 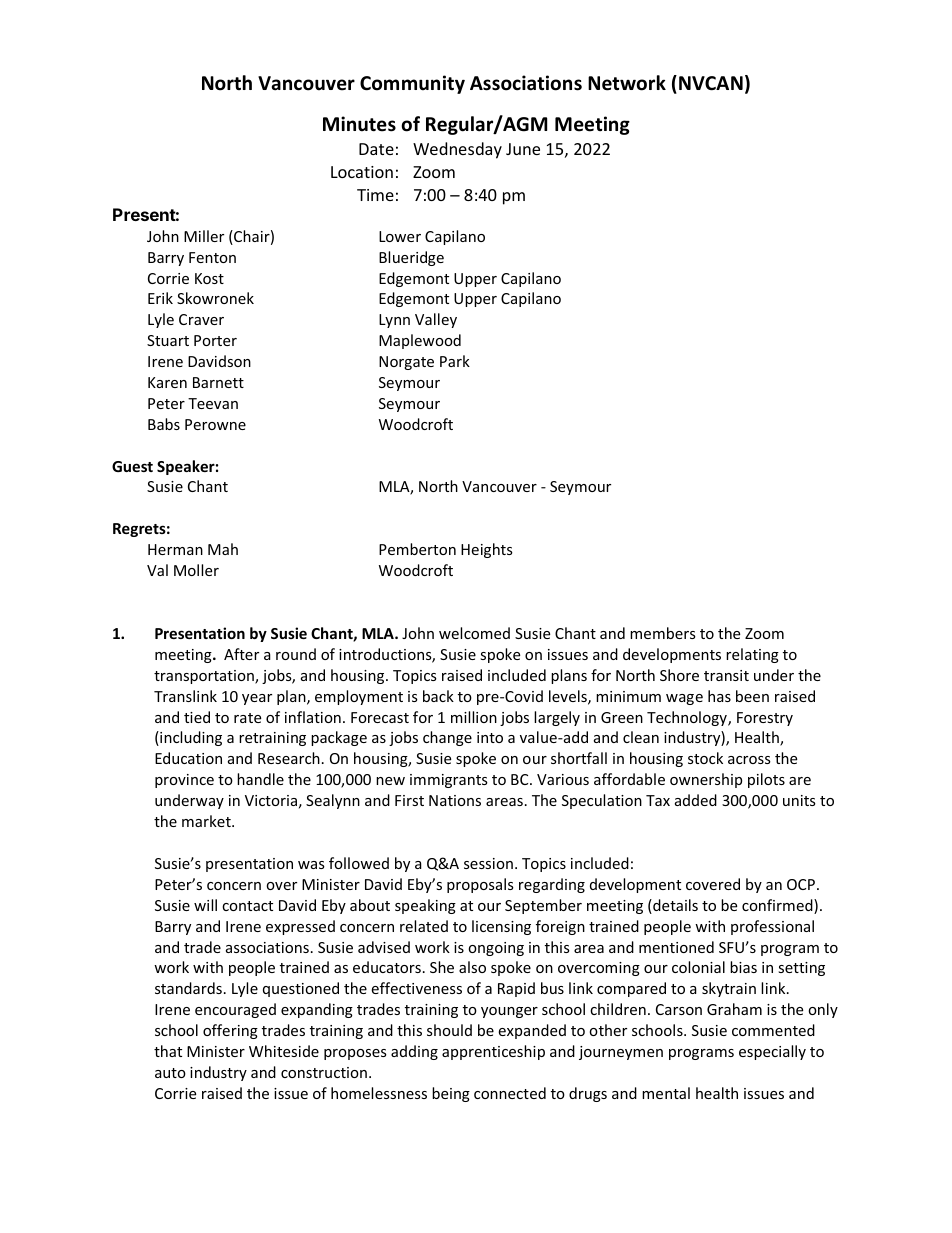 I want to click on Minutes, so click(x=359, y=124).
